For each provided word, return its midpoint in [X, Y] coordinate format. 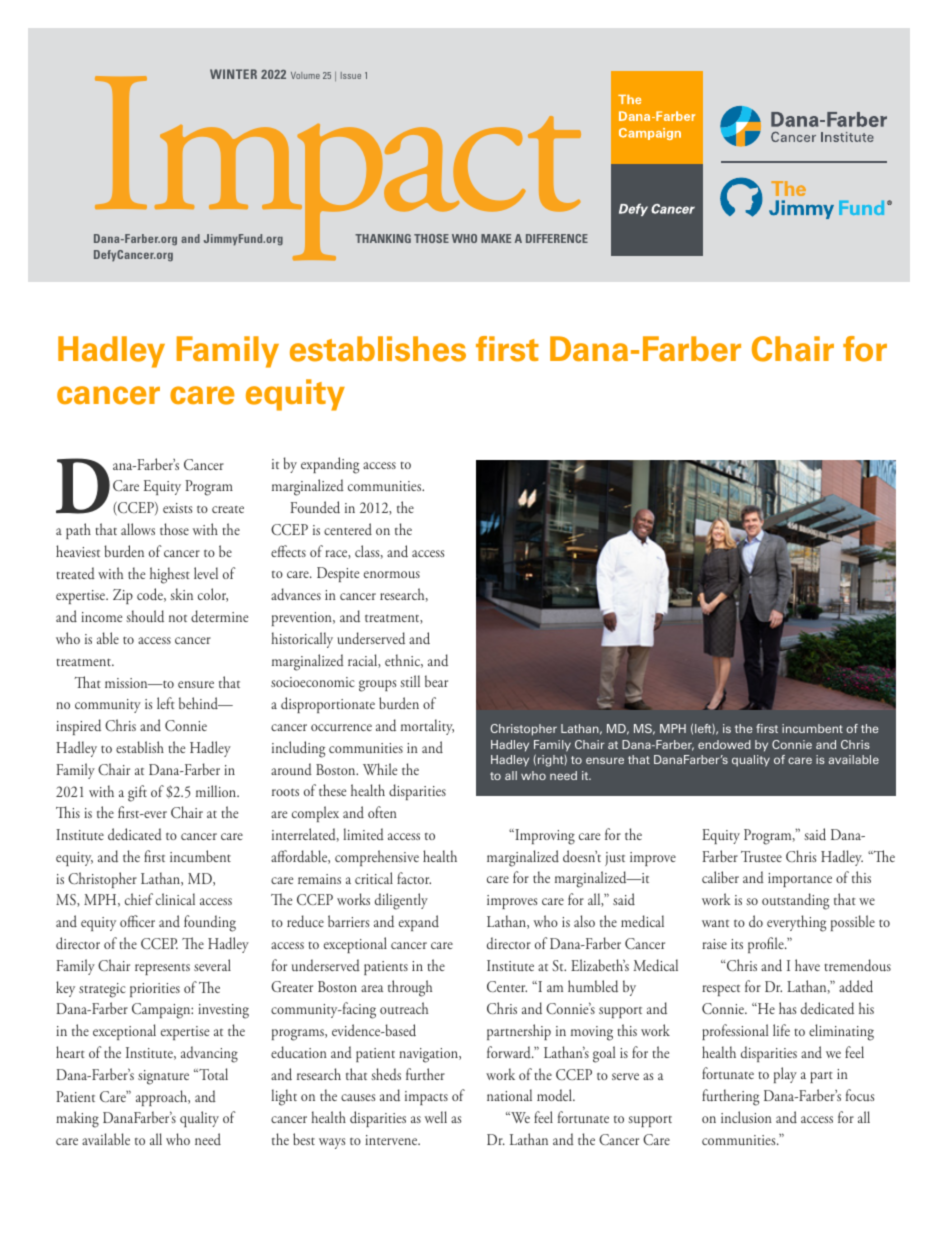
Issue [351, 75]
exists [178, 508]
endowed [724, 744]
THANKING [383, 238]
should [145, 616]
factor [414, 878]
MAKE [496, 238]
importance [800, 880]
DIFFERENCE [557, 238]
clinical [175, 899]
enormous [392, 575]
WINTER [233, 74]
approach [163, 1098]
